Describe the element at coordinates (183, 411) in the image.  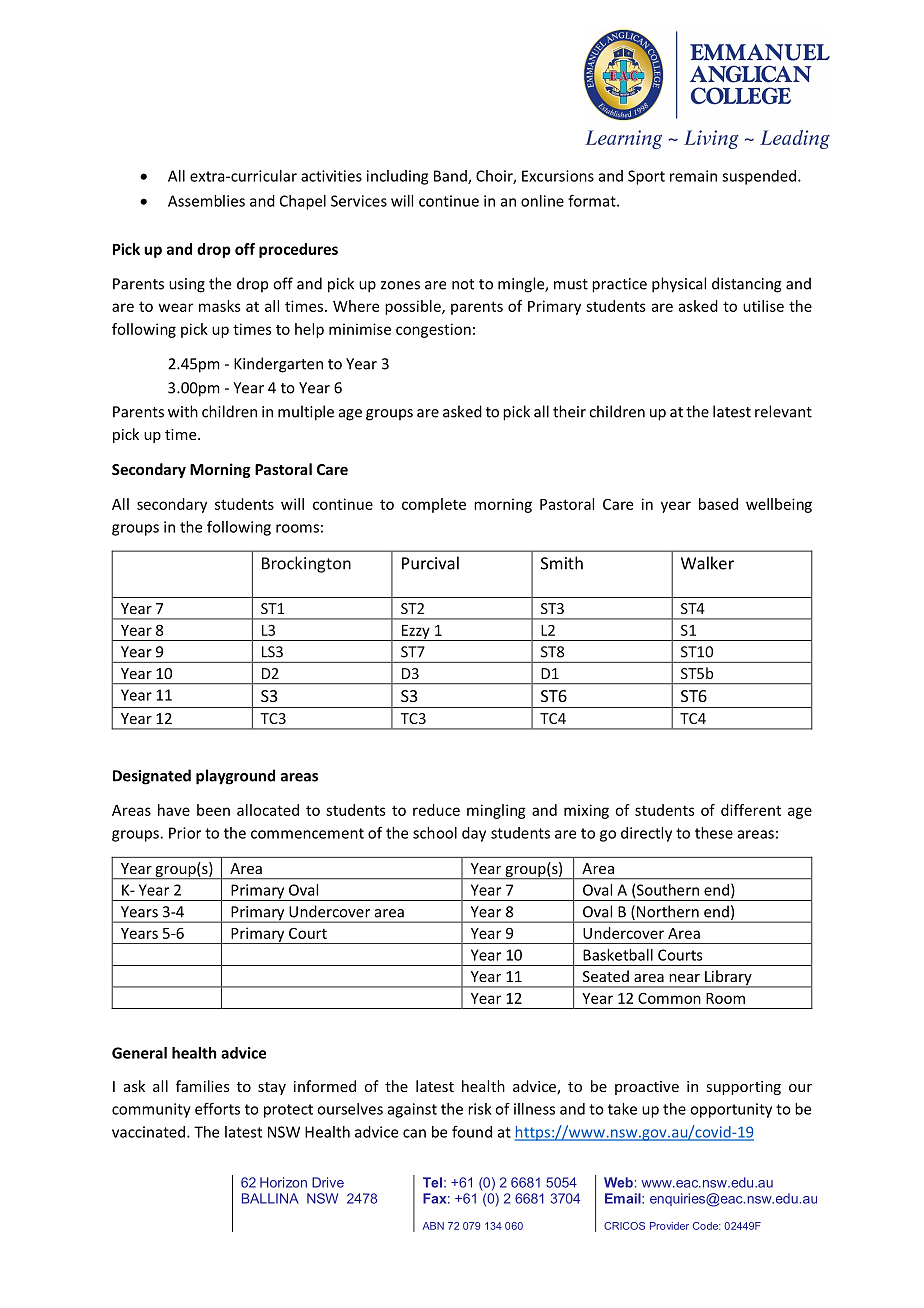
I see `with` at that location.
